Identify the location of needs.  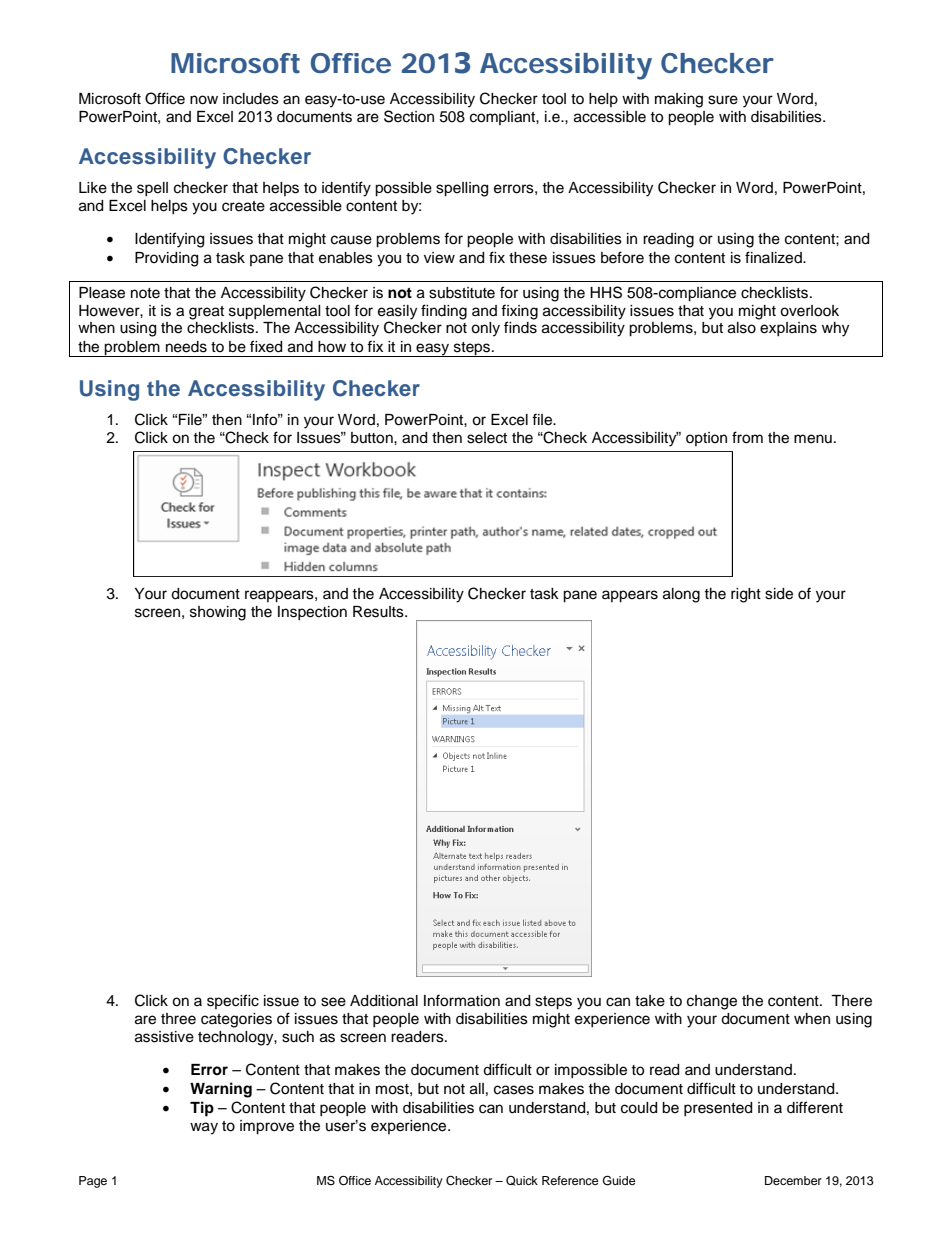
(186, 347).
